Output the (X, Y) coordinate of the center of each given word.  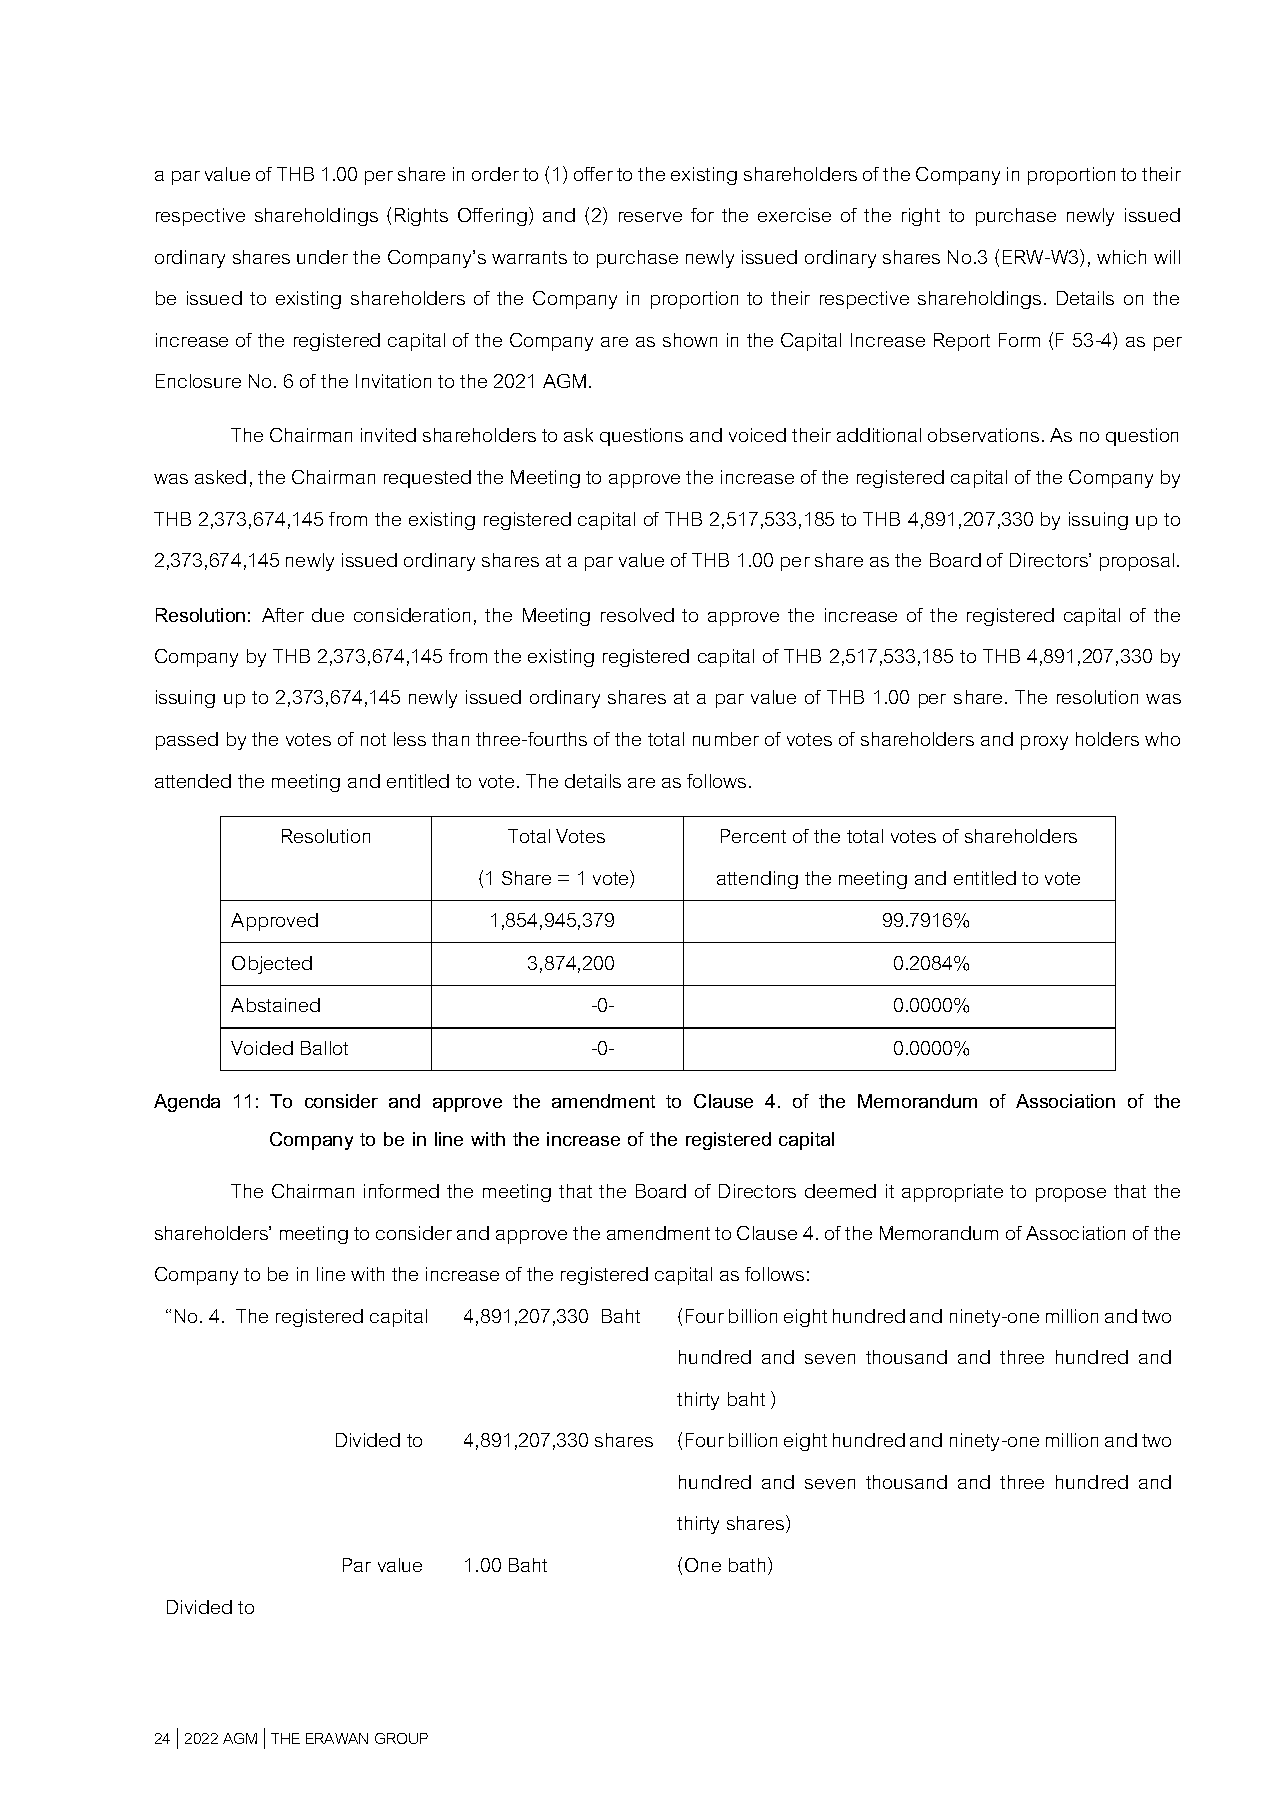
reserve (650, 217)
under (322, 257)
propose (1071, 1195)
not (373, 739)
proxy (1044, 743)
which (1121, 257)
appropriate (952, 1193)
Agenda (187, 1103)
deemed (840, 1191)
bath (747, 1565)
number (726, 739)
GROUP (401, 1738)
